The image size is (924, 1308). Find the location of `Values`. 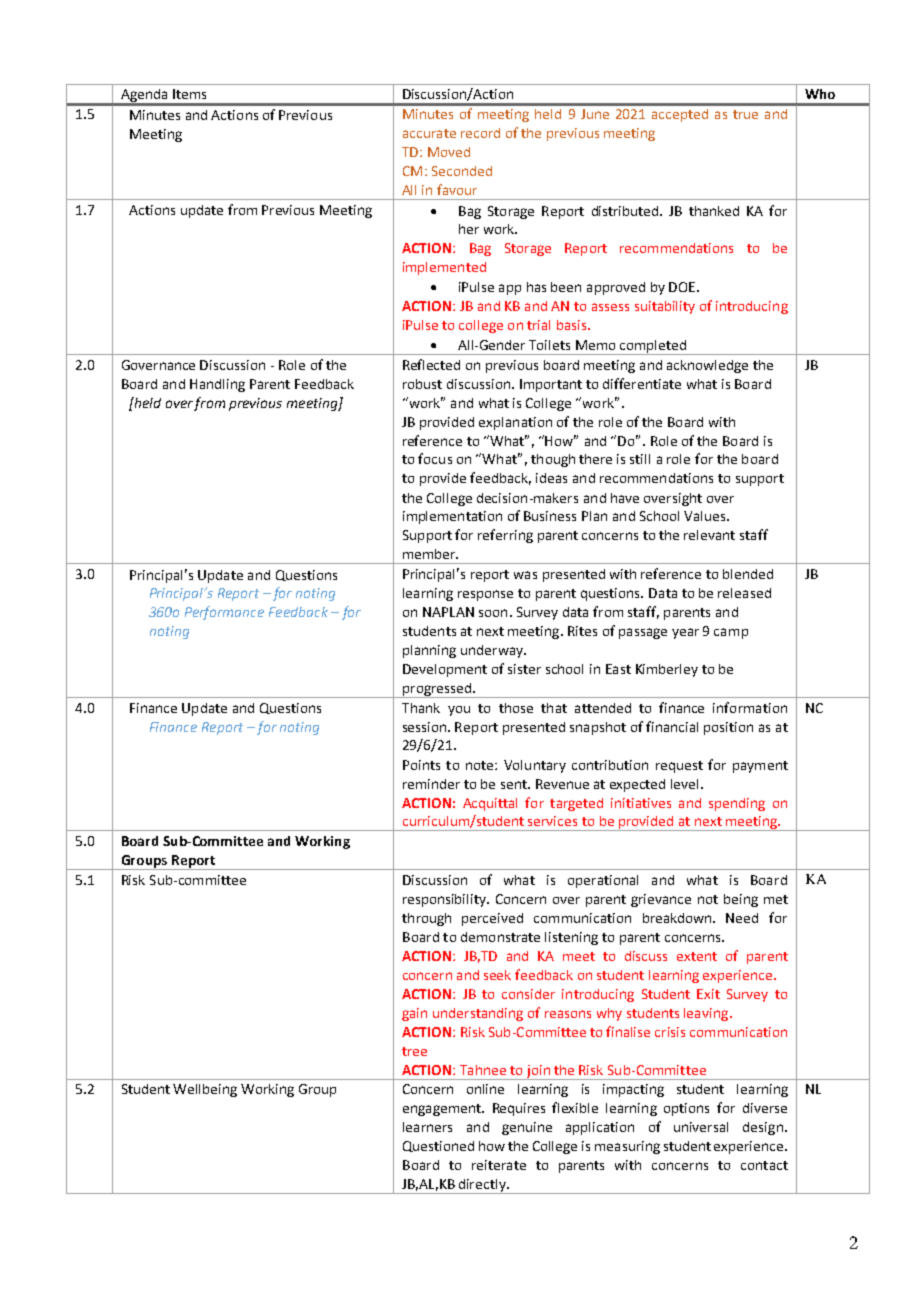

Values is located at coordinates (706, 516).
